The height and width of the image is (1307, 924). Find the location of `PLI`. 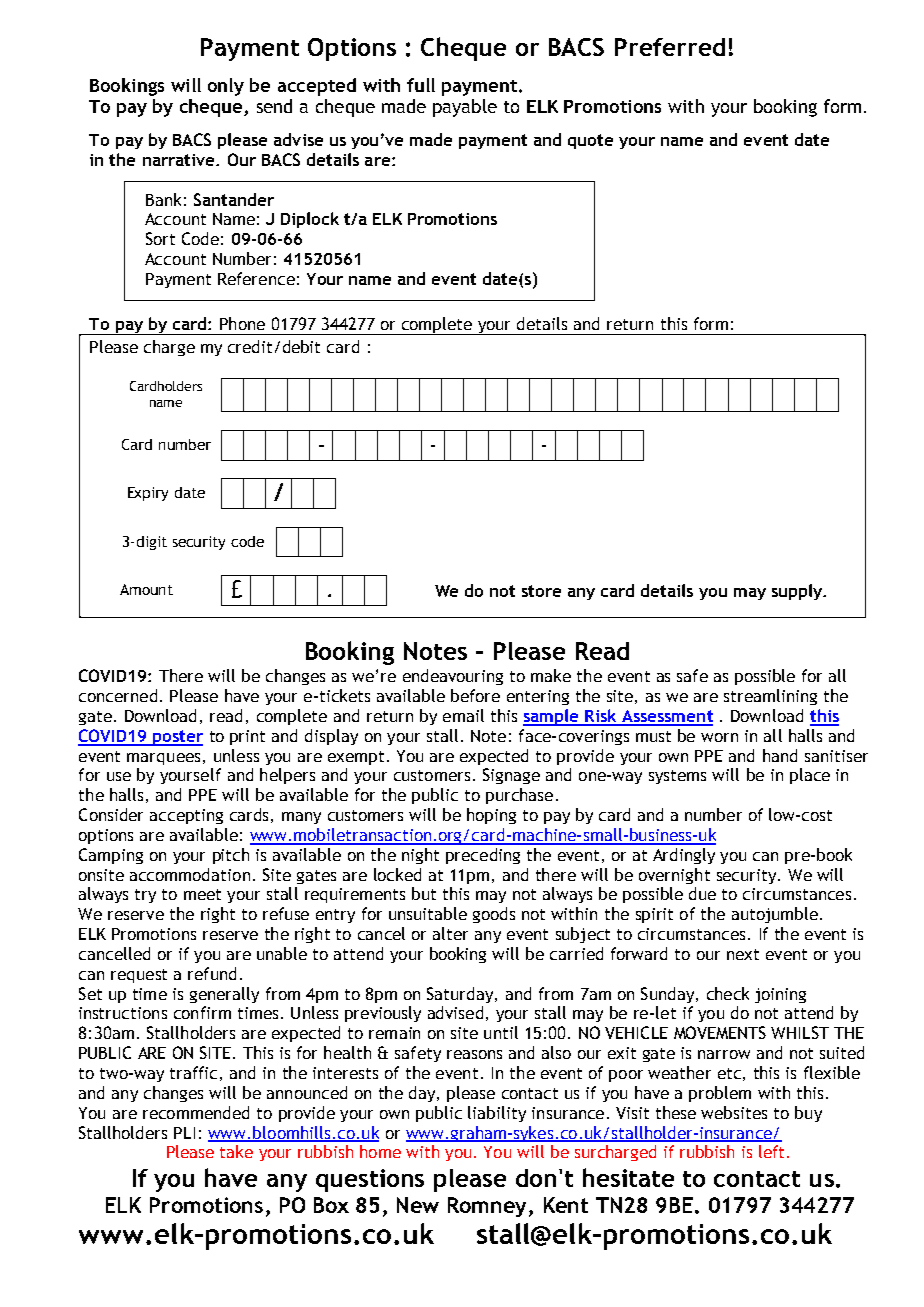

PLI is located at coordinates (184, 1133).
